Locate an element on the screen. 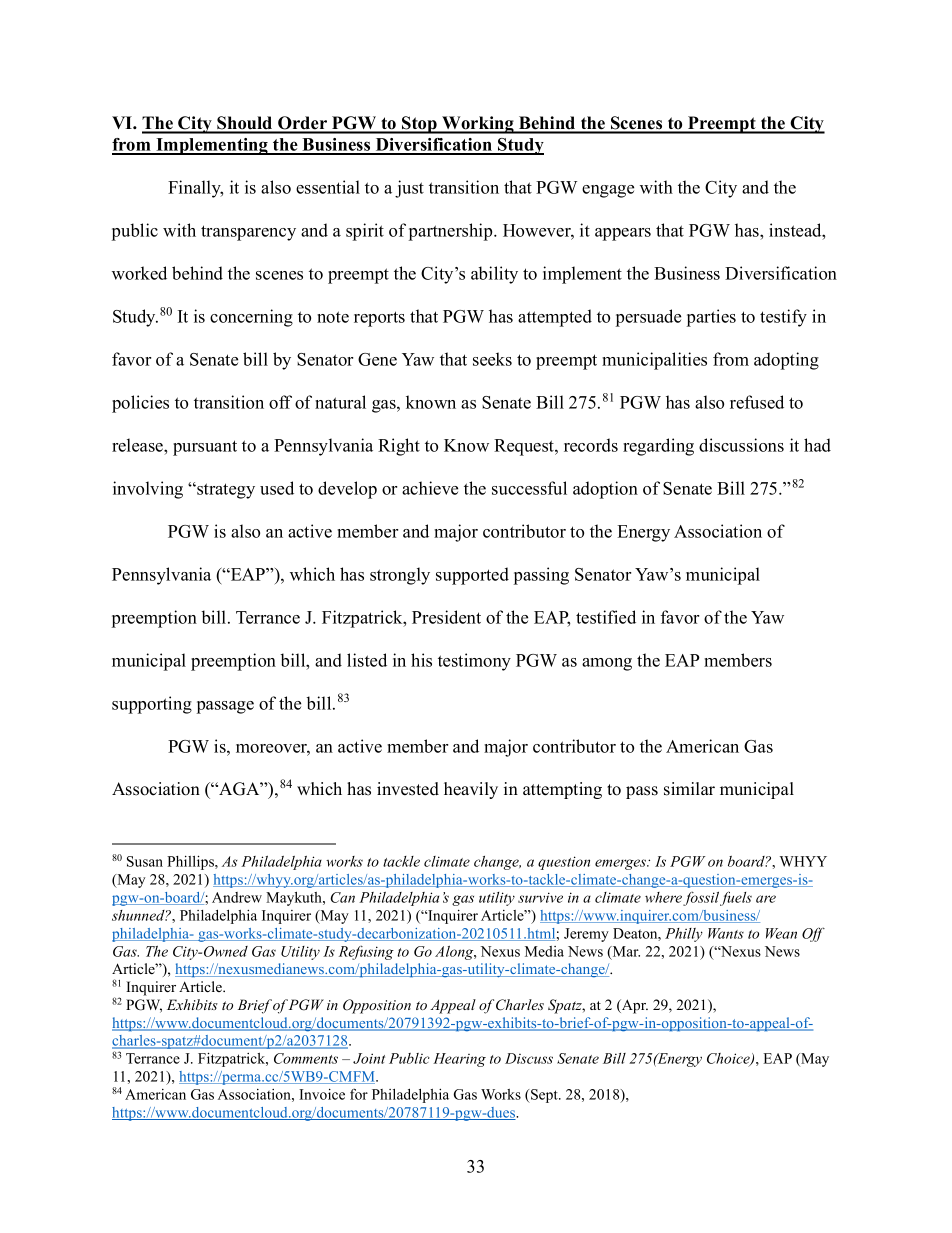 Image resolution: width=952 pixels, height=1233 pixels. seeks is located at coordinates (492, 359).
